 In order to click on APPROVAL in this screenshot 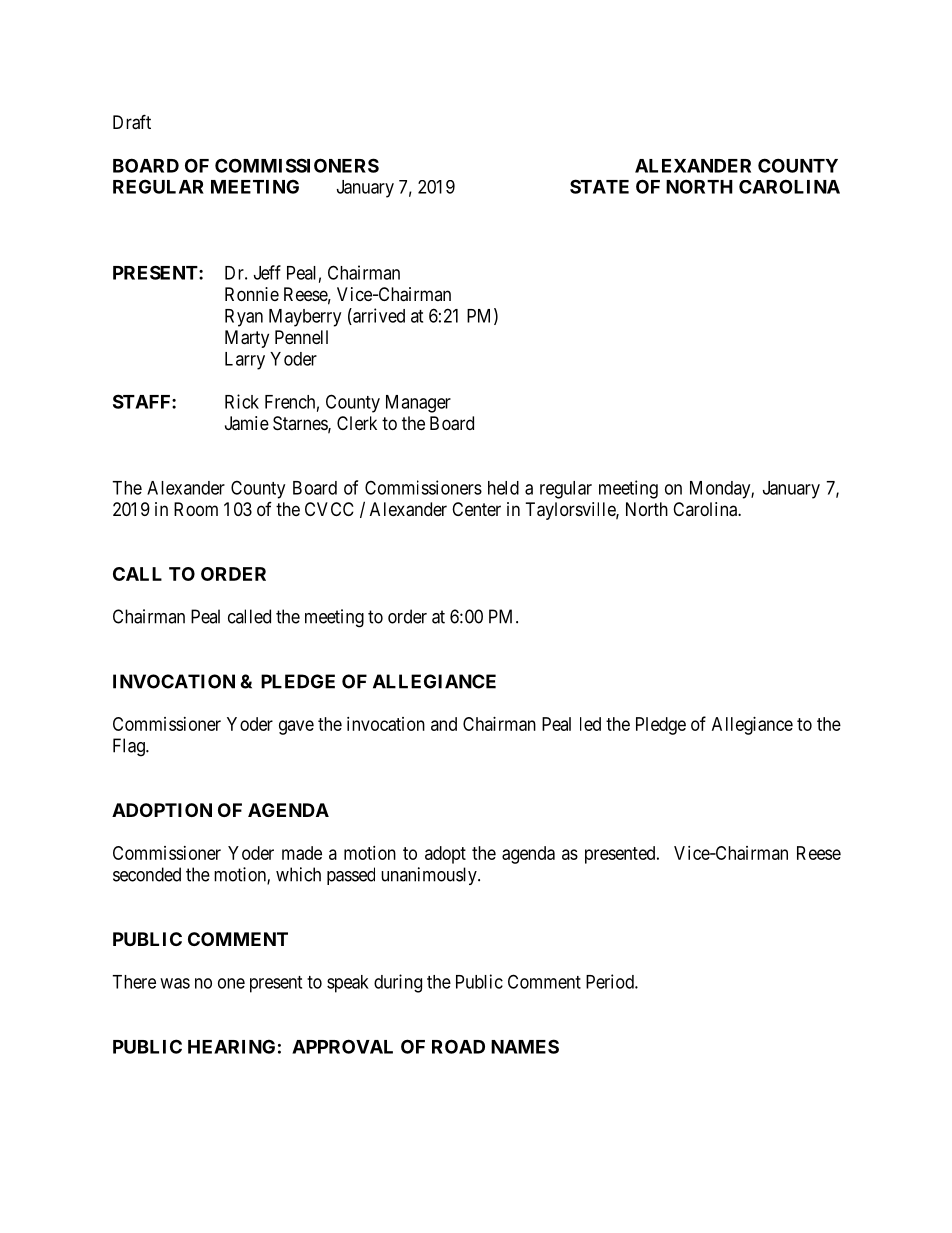, I will do `click(342, 1046)`.
